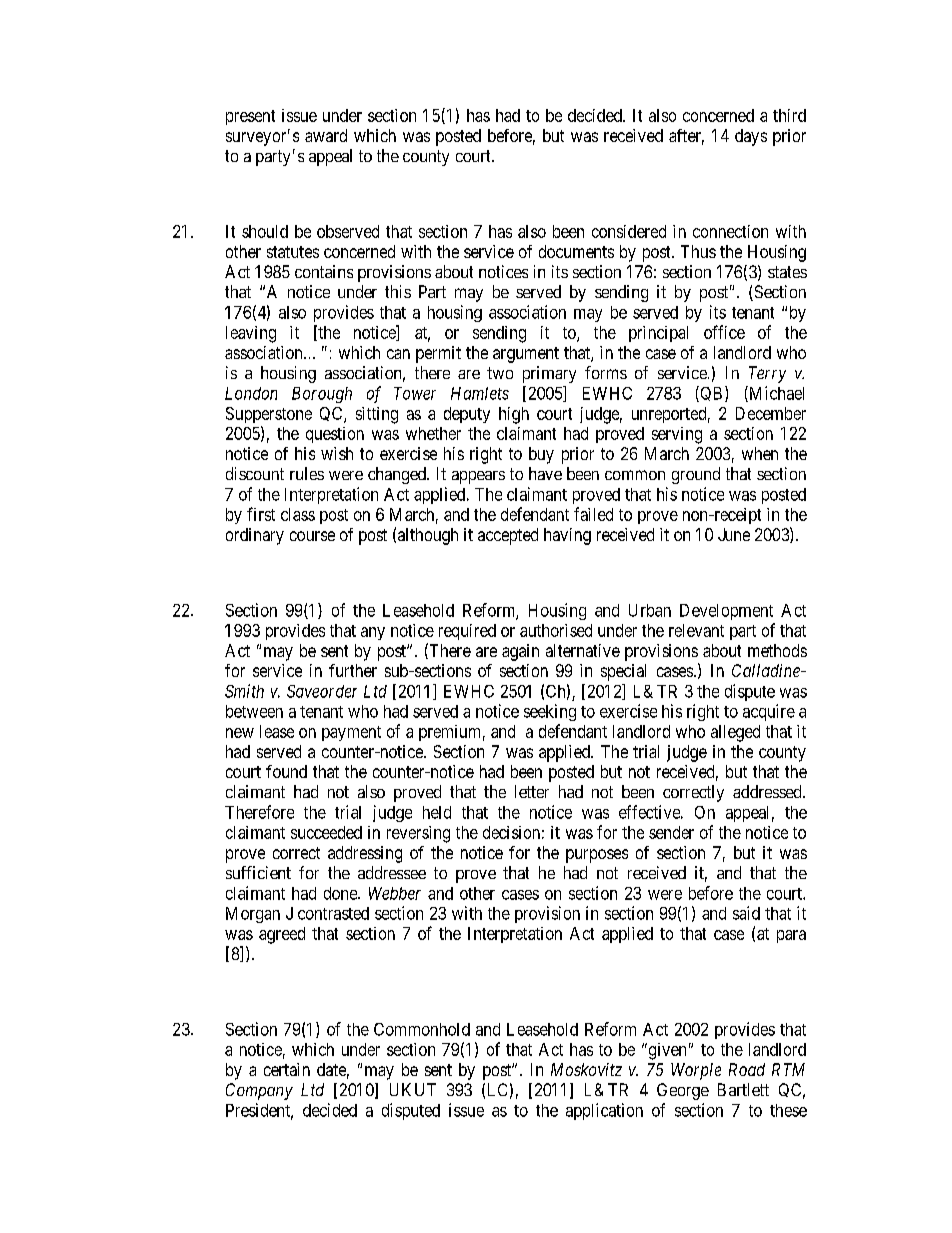  Describe the element at coordinates (735, 733) in the image. I see `alleged` at that location.
